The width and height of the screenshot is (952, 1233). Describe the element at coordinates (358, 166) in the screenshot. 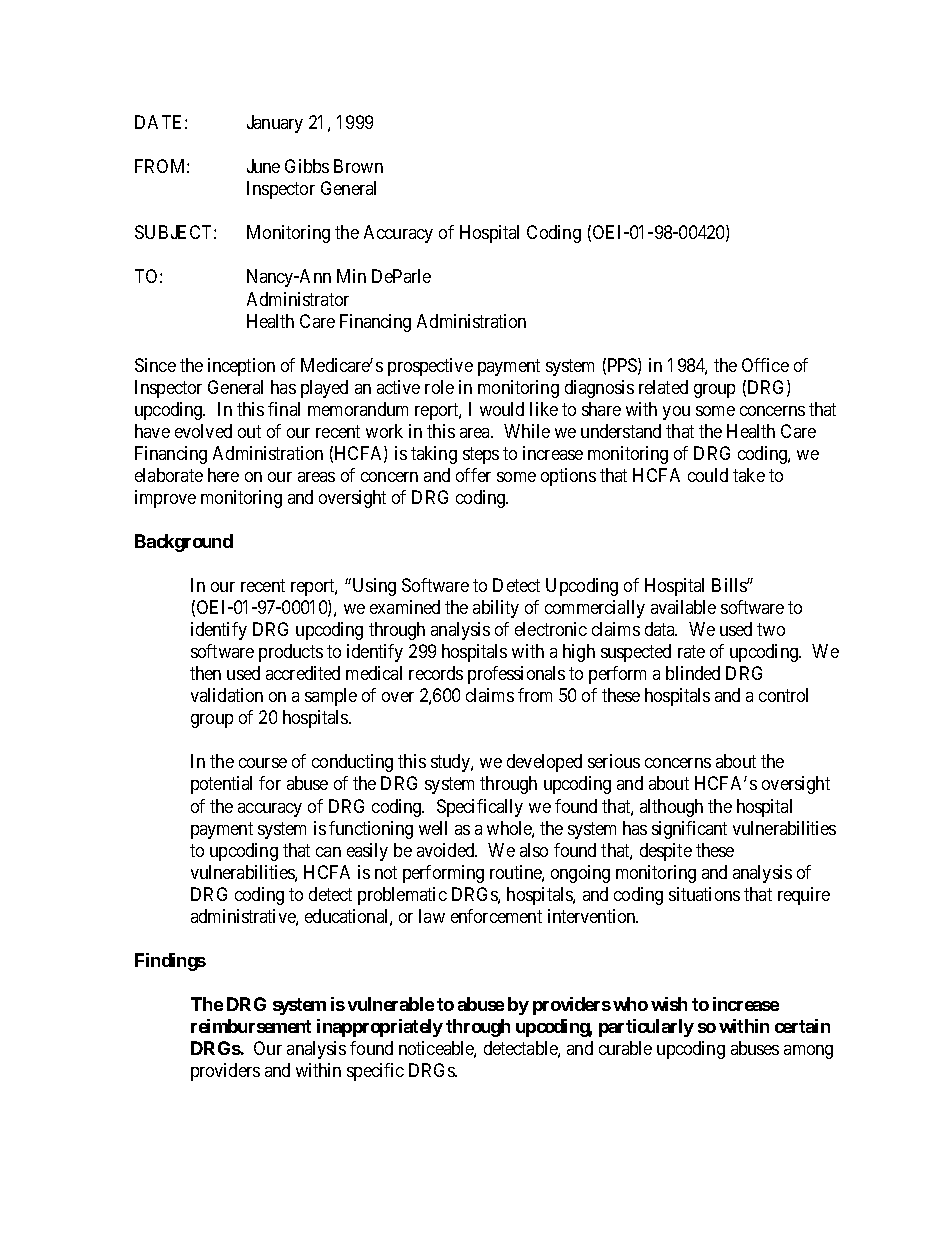

I see `Brown` at that location.
